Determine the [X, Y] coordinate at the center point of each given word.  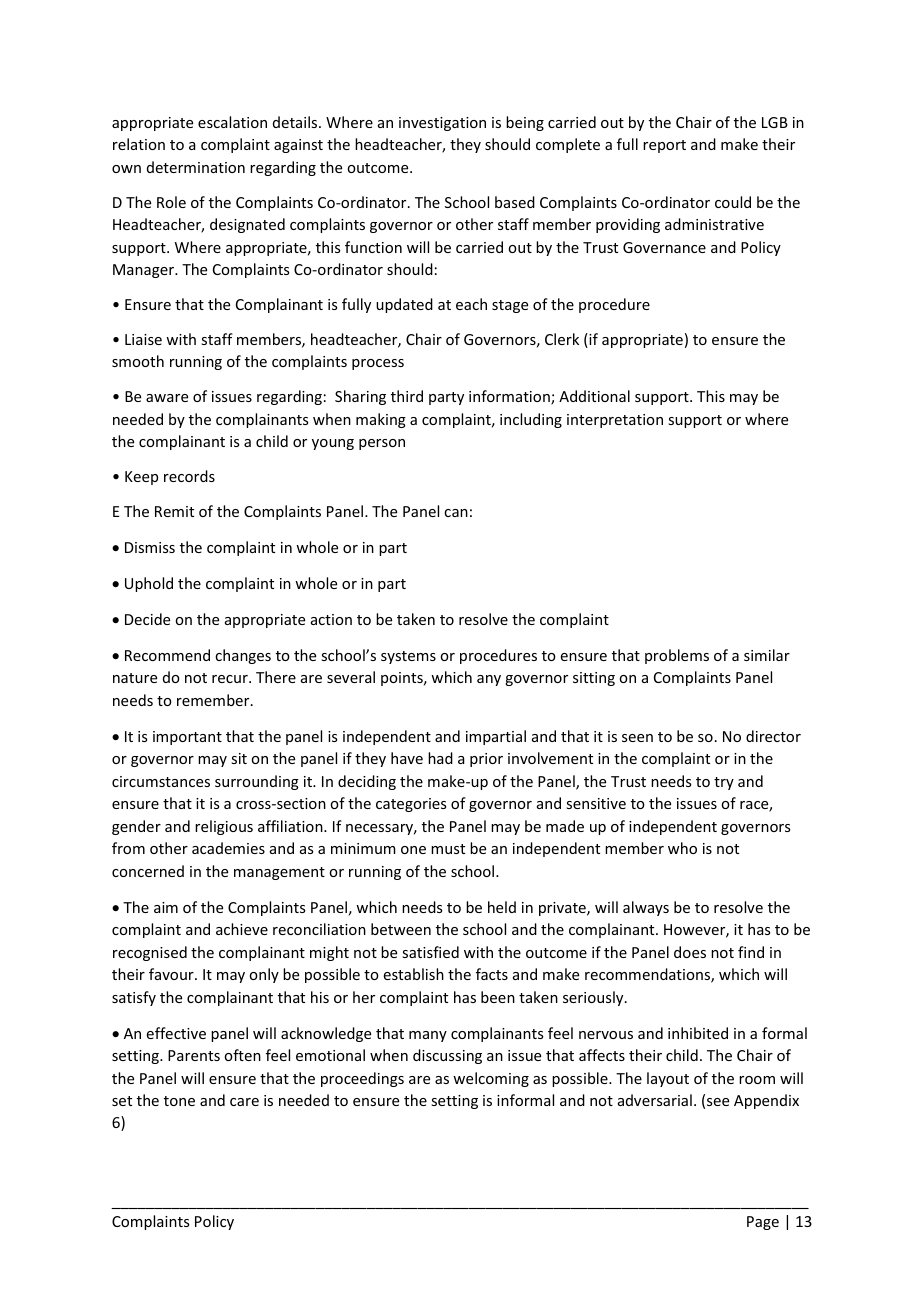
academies [228, 848]
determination [196, 167]
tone [179, 1101]
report [664, 146]
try [724, 783]
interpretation [615, 421]
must [448, 849]
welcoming [491, 1079]
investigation [442, 124]
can [456, 513]
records [189, 476]
